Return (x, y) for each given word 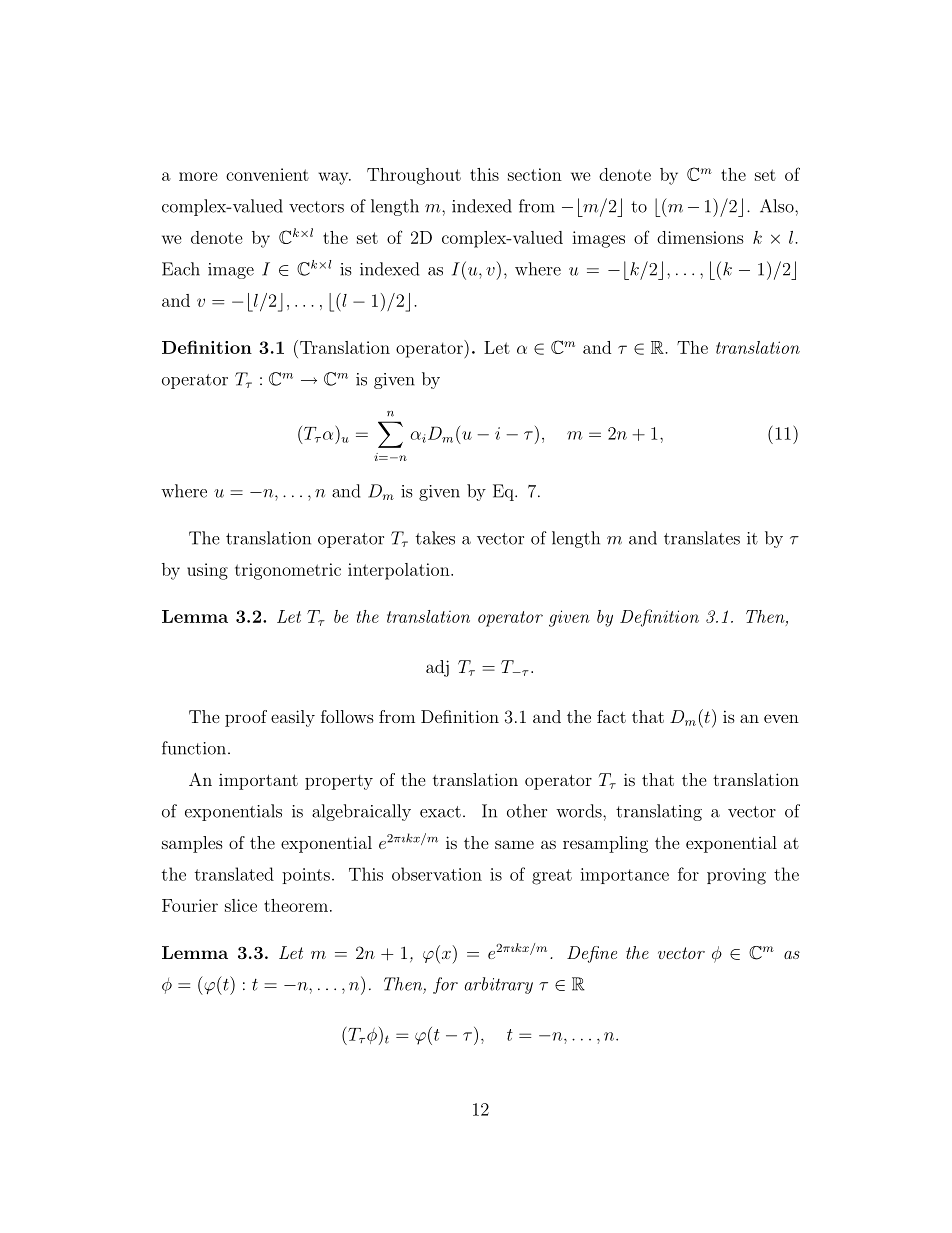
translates (702, 538)
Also (778, 206)
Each (181, 269)
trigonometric (288, 571)
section (535, 174)
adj (437, 668)
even (781, 718)
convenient (267, 174)
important (258, 781)
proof (246, 718)
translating (659, 812)
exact (440, 812)
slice (241, 905)
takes (435, 538)
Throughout (414, 176)
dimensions (700, 237)
